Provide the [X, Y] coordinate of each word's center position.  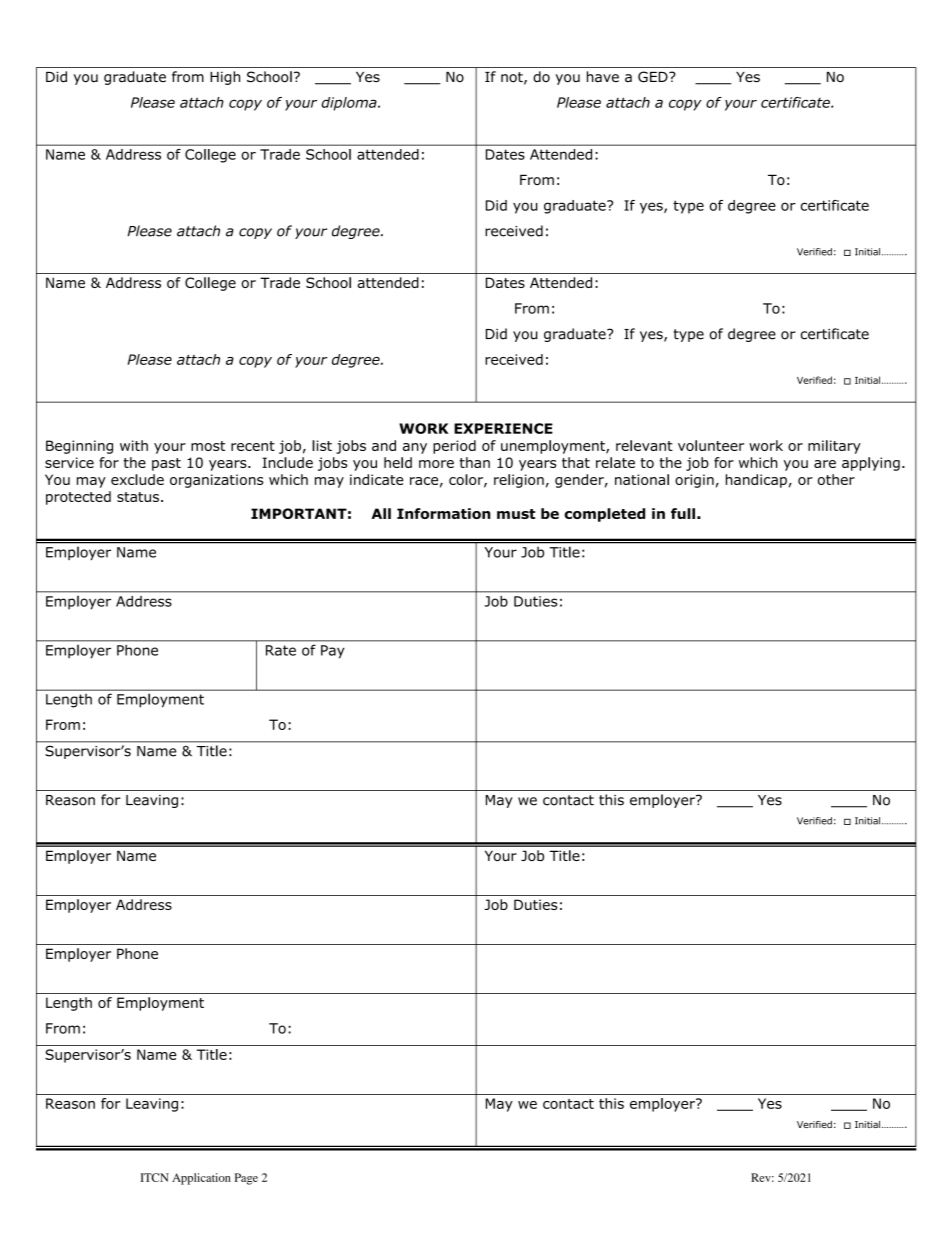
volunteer [711, 445]
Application [201, 1179]
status [138, 497]
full [683, 513]
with [134, 445]
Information [444, 513]
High [225, 78]
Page [246, 1179]
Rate [281, 650]
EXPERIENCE [503, 428]
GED [654, 77]
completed [605, 515]
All [381, 513]
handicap [756, 481]
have [603, 77]
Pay [333, 652]
